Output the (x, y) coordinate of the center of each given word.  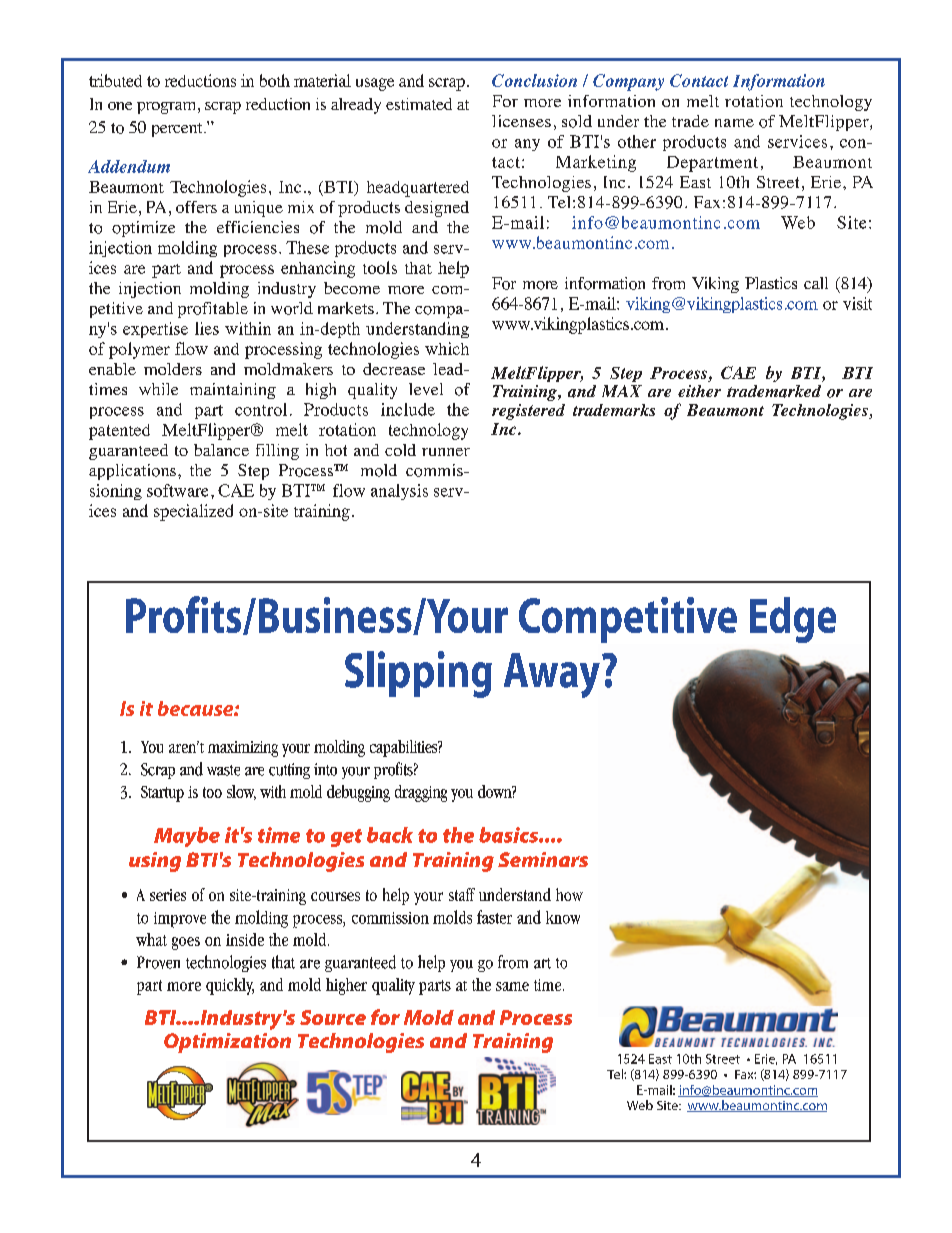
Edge (793, 620)
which (447, 348)
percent (178, 130)
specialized (193, 512)
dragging (421, 793)
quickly (230, 986)
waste (223, 770)
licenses (521, 121)
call (816, 283)
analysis (399, 492)
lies (207, 328)
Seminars (543, 859)
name (734, 123)
